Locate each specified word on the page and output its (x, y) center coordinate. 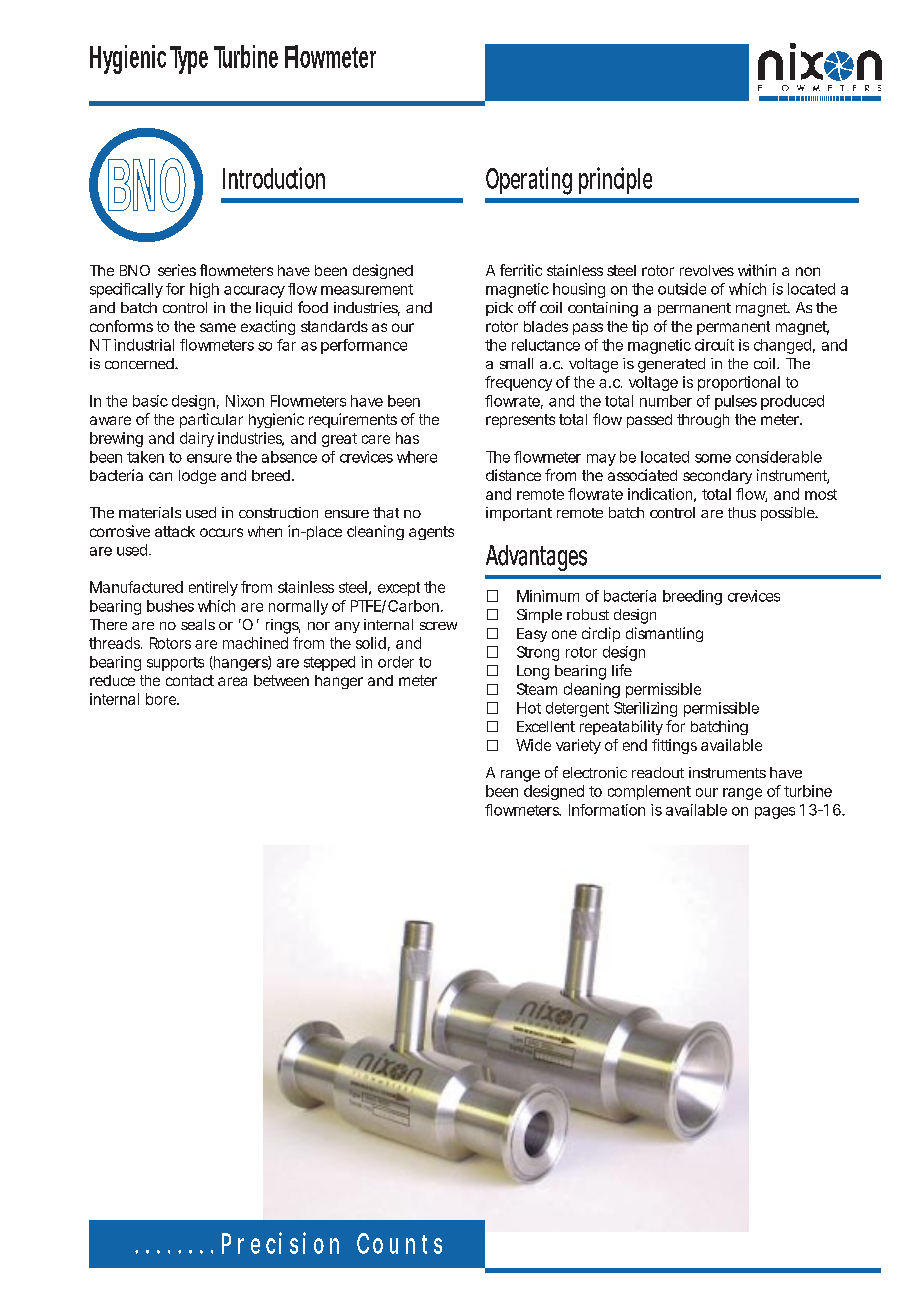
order (396, 662)
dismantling (664, 634)
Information (607, 810)
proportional (739, 383)
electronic (595, 772)
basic (150, 401)
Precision (280, 1243)
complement (649, 792)
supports (175, 664)
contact (190, 680)
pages (775, 813)
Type (189, 60)
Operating (529, 181)
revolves (707, 270)
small (516, 363)
